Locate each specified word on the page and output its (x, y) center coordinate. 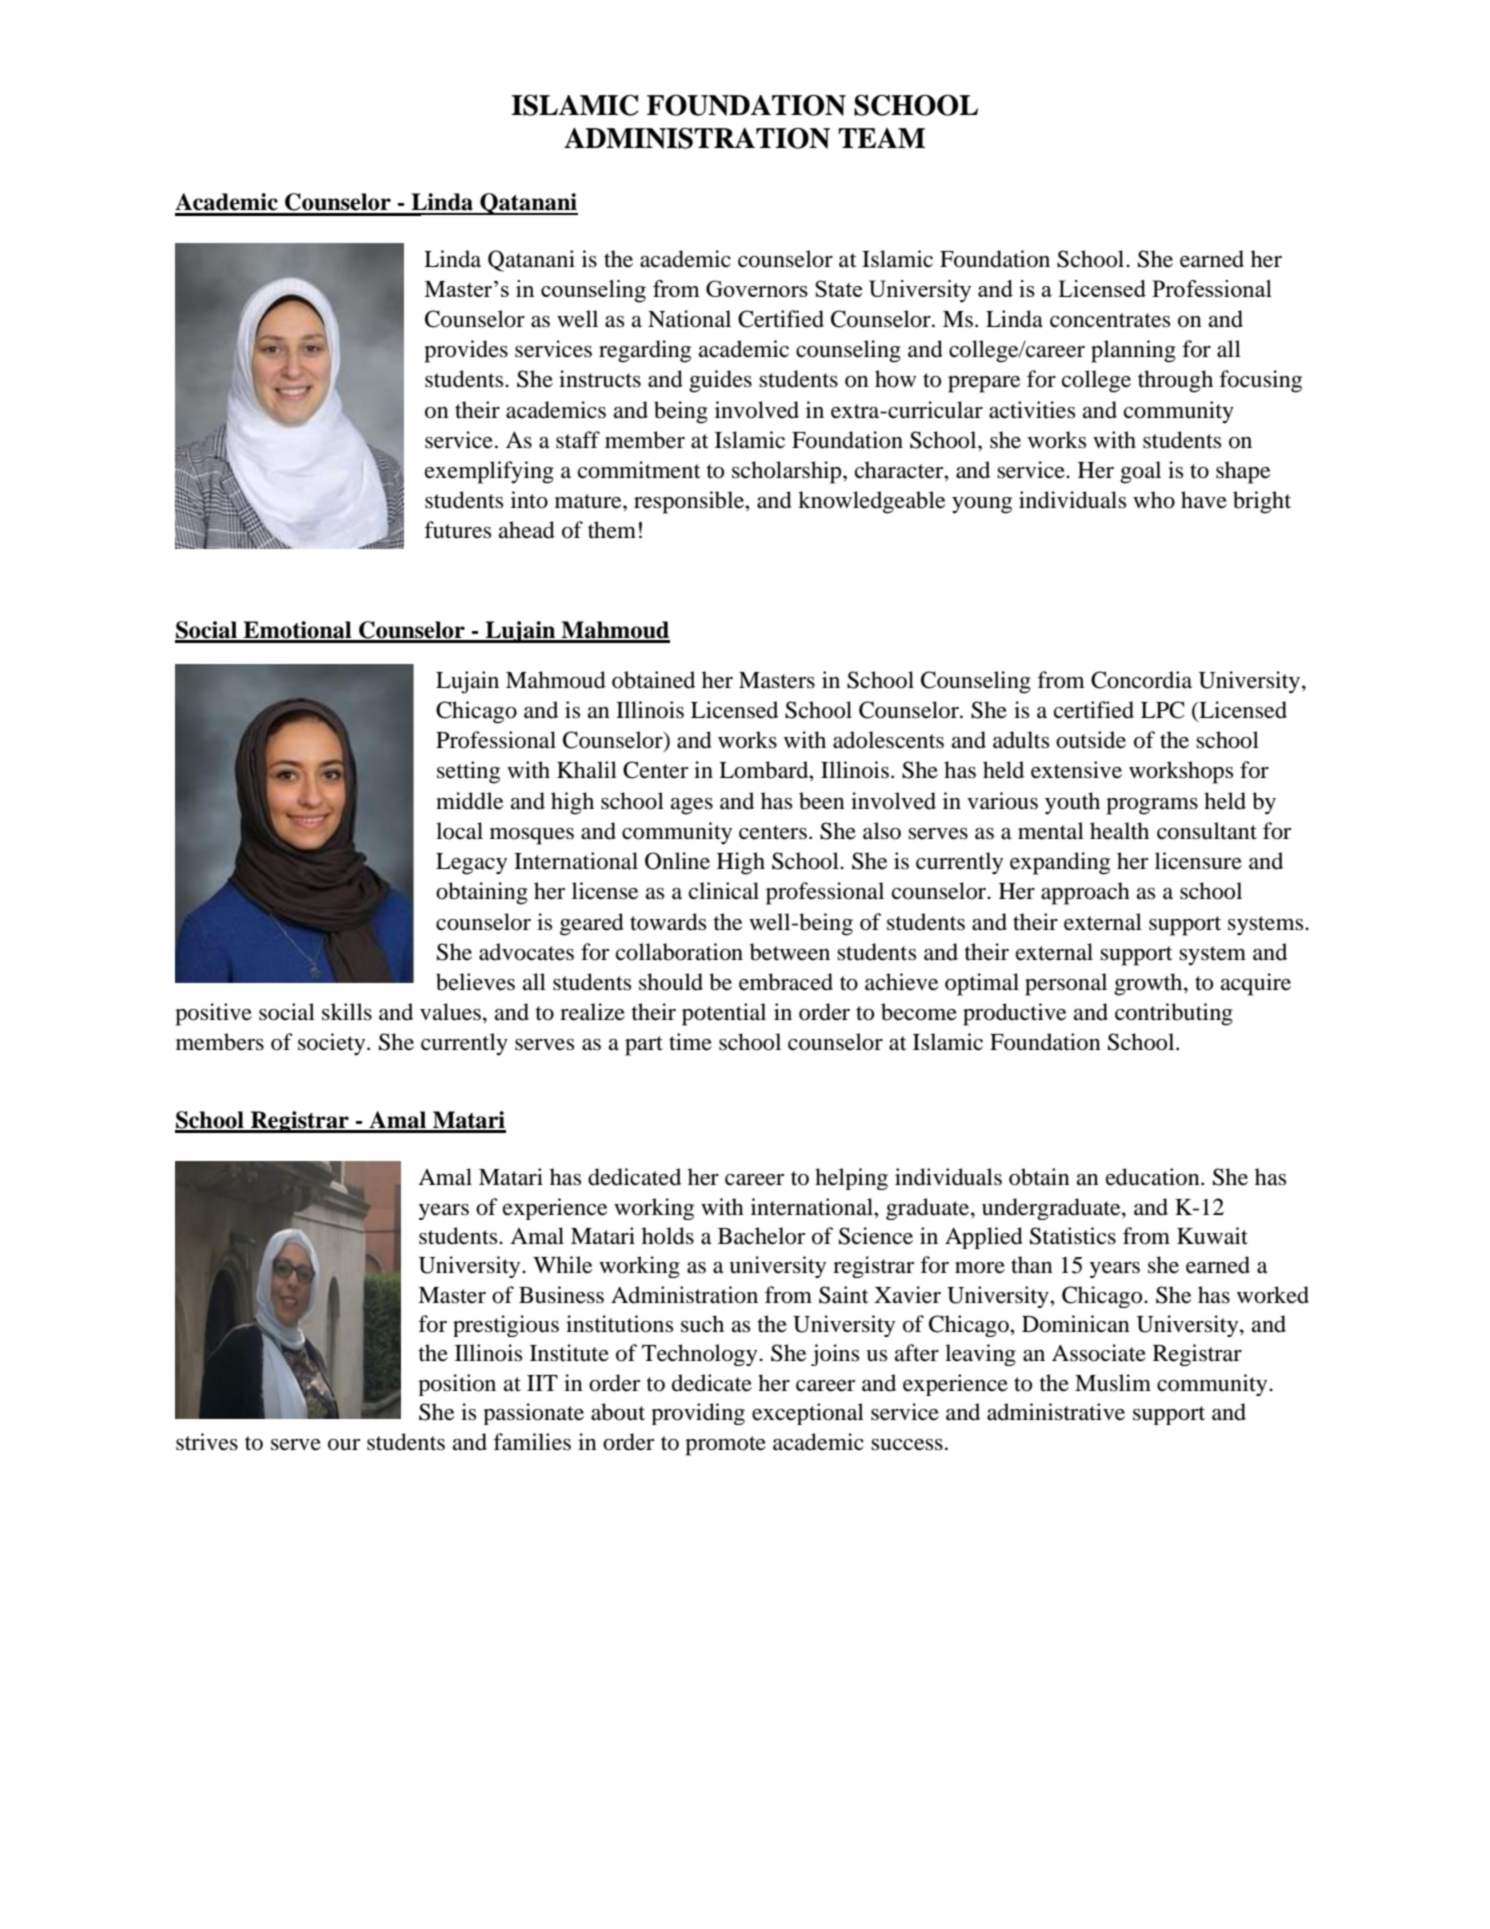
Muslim (1113, 1383)
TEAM (881, 138)
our (344, 1445)
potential (724, 1014)
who (1154, 500)
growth (1149, 984)
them (612, 530)
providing (698, 1414)
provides (466, 351)
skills (347, 1012)
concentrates (1110, 320)
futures (457, 530)
